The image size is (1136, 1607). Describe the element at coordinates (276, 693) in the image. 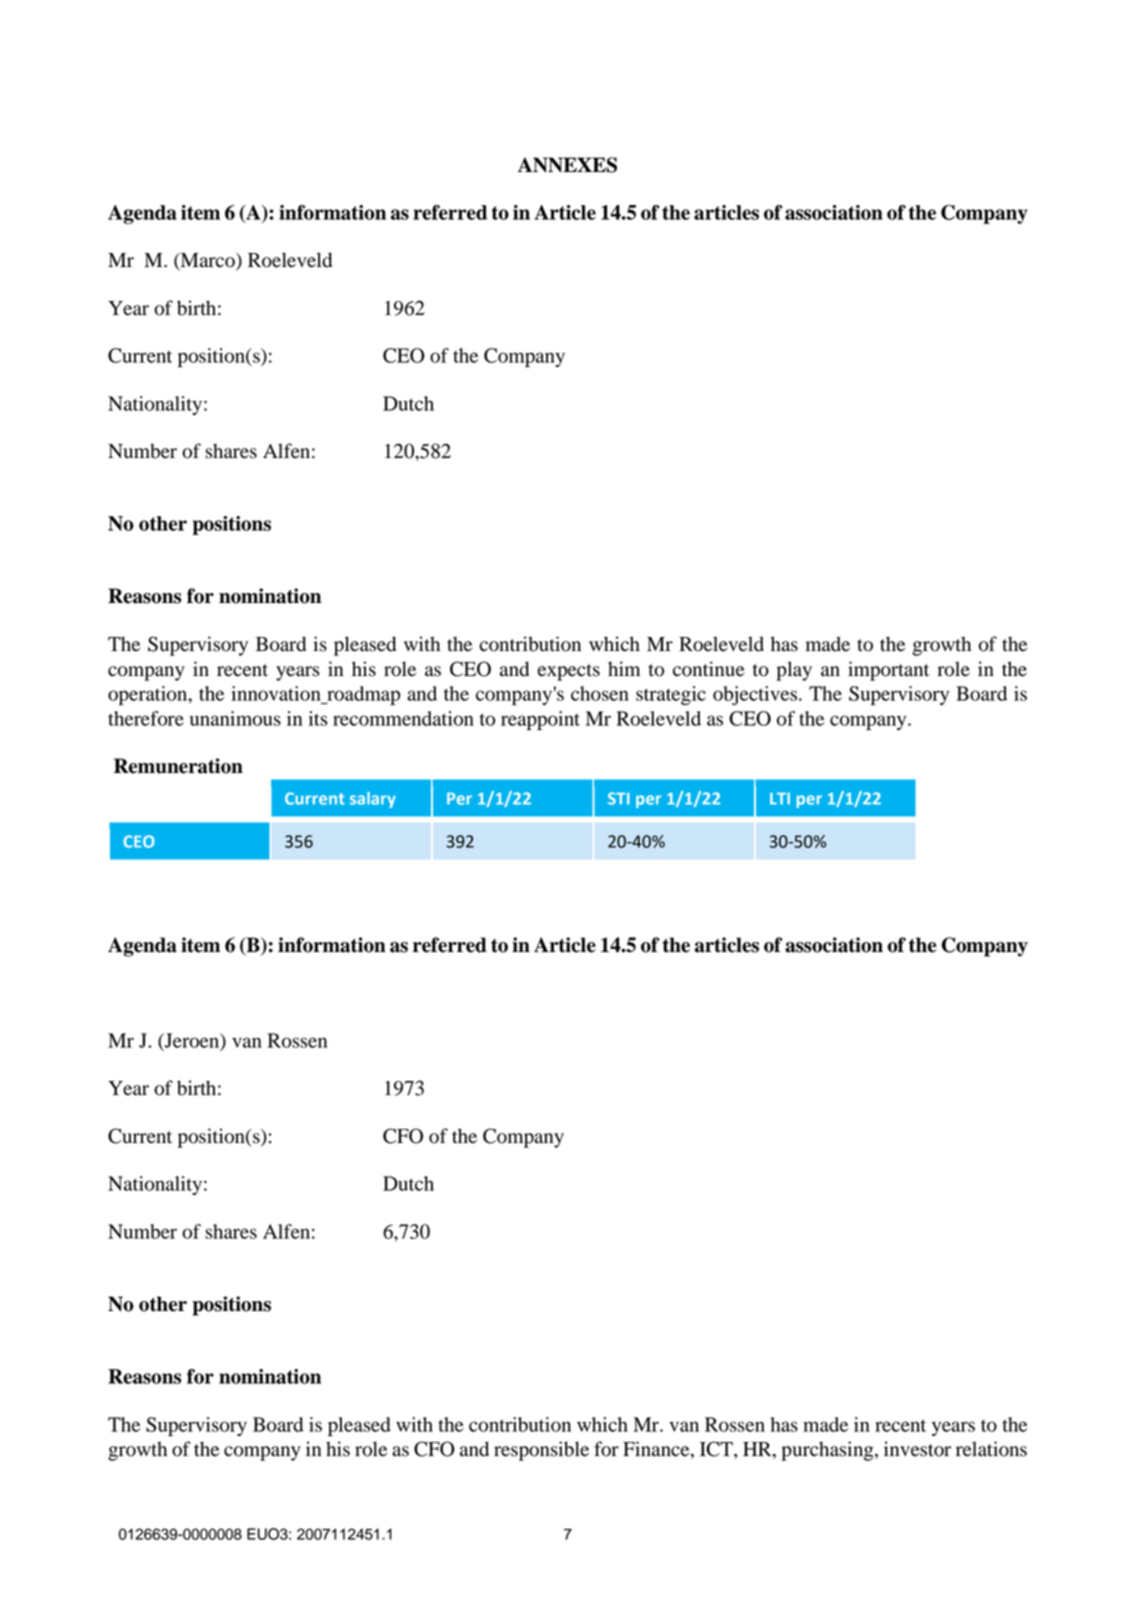

I see `innovation` at that location.
